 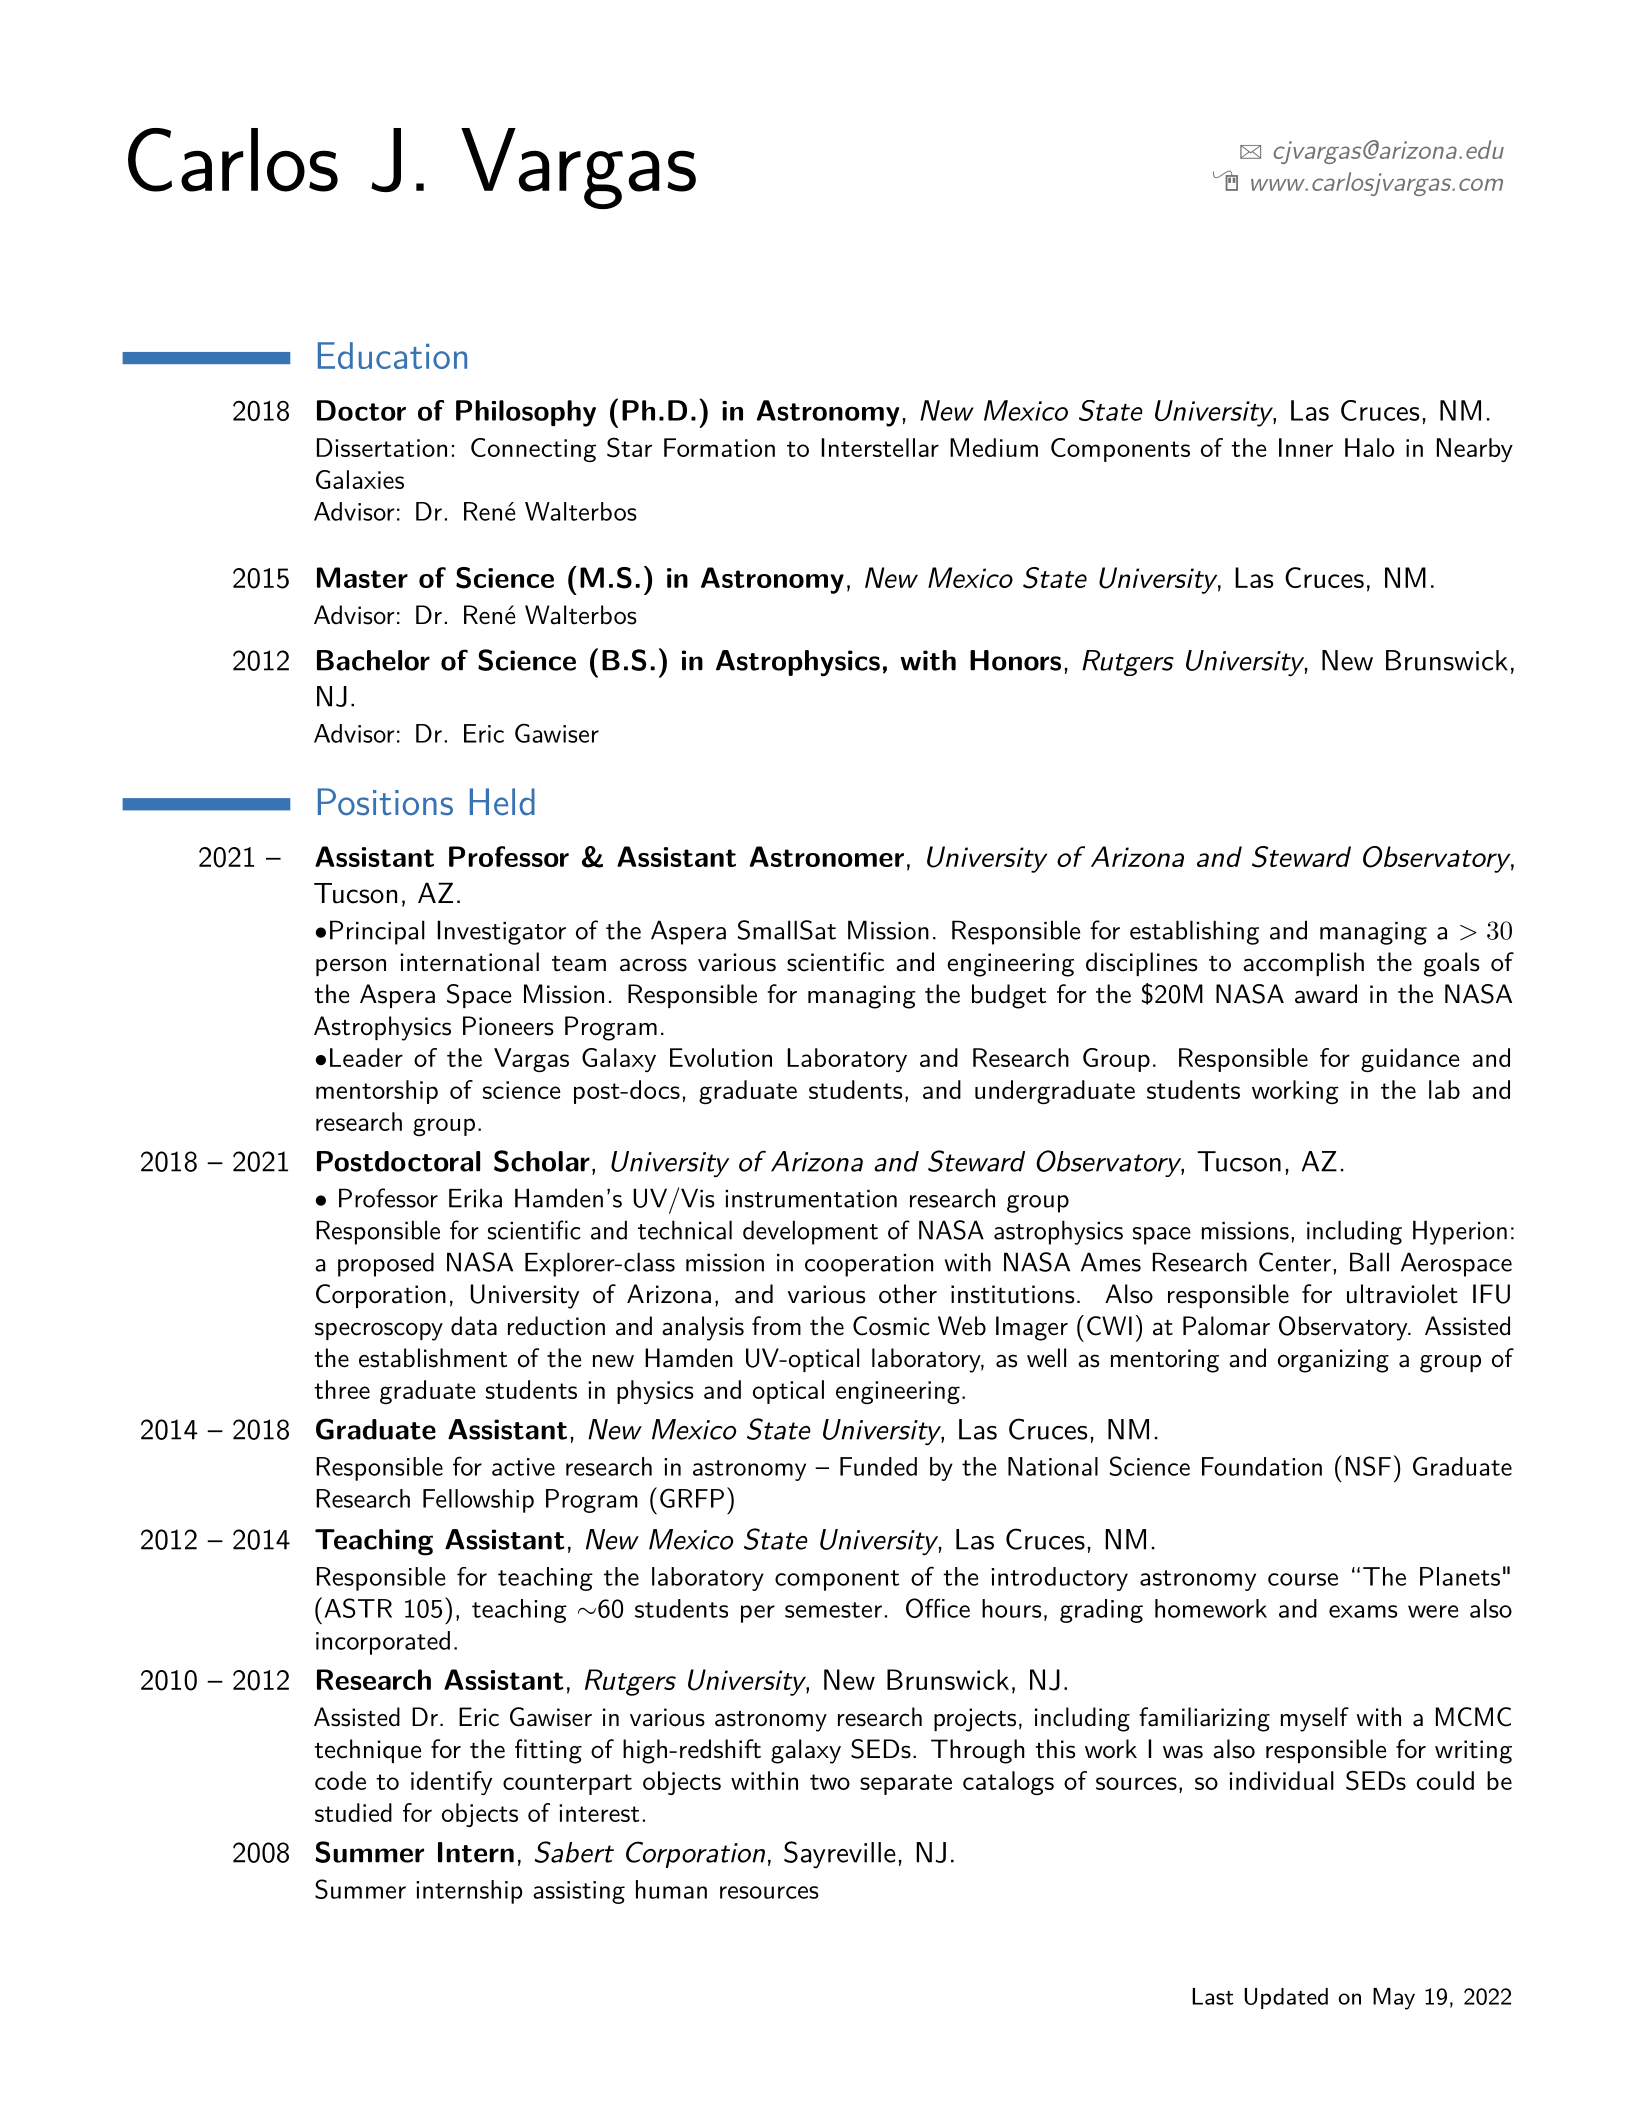 What do you see at coordinates (880, 447) in the screenshot?
I see `Interstellar` at bounding box center [880, 447].
